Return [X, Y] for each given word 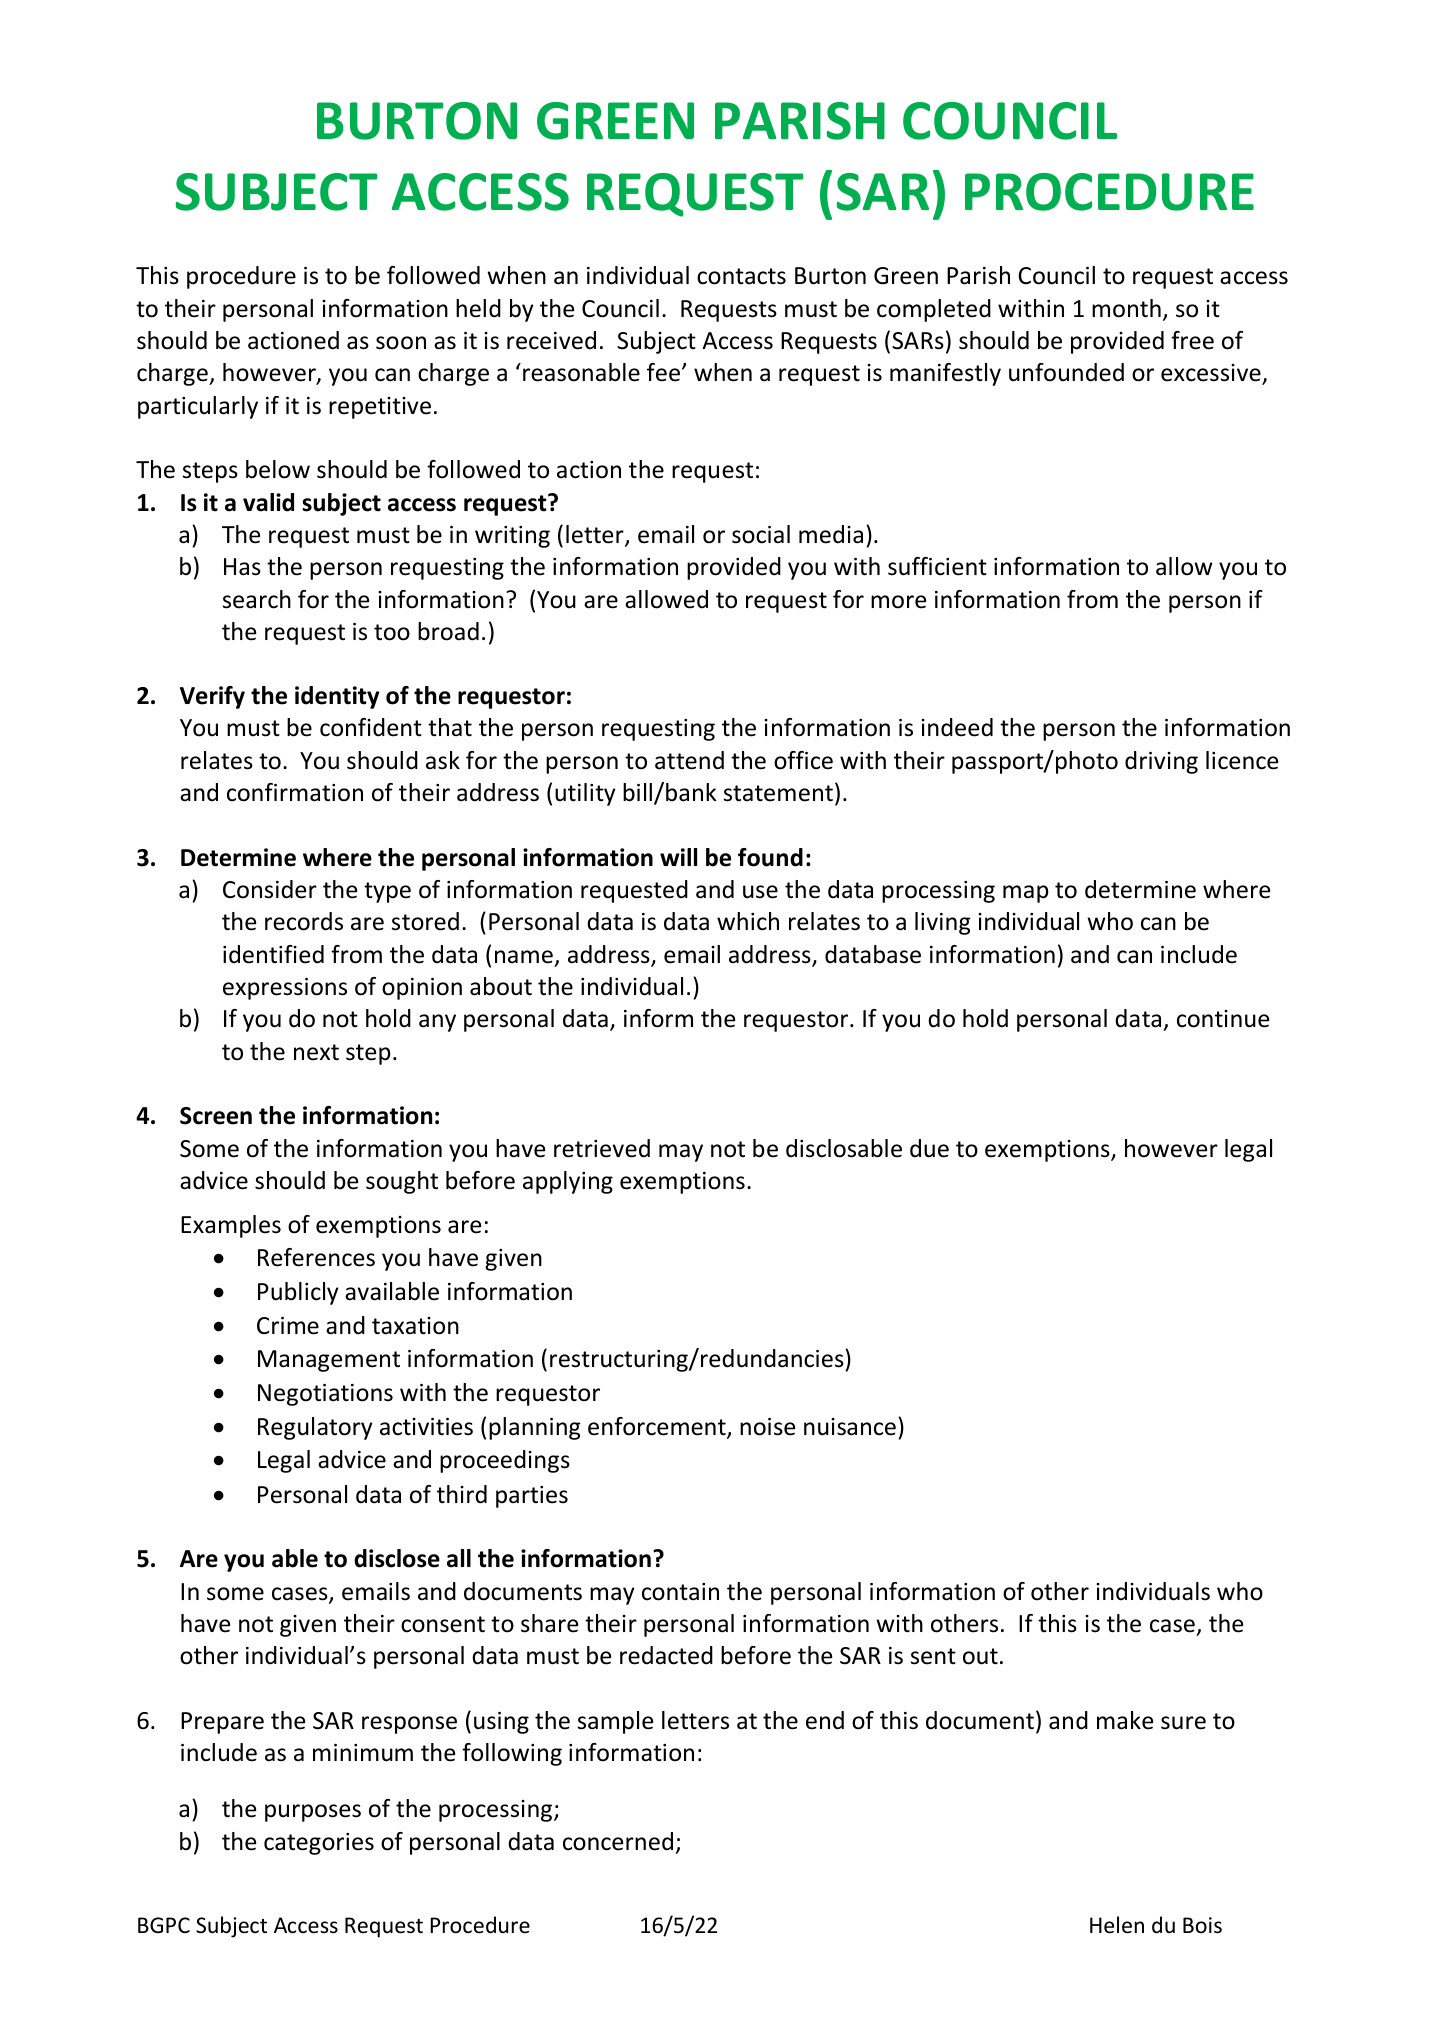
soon [401, 343]
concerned [618, 1841]
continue [1223, 1019]
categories [319, 1844]
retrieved [602, 1148]
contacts [741, 276]
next [316, 1052]
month [1126, 308]
